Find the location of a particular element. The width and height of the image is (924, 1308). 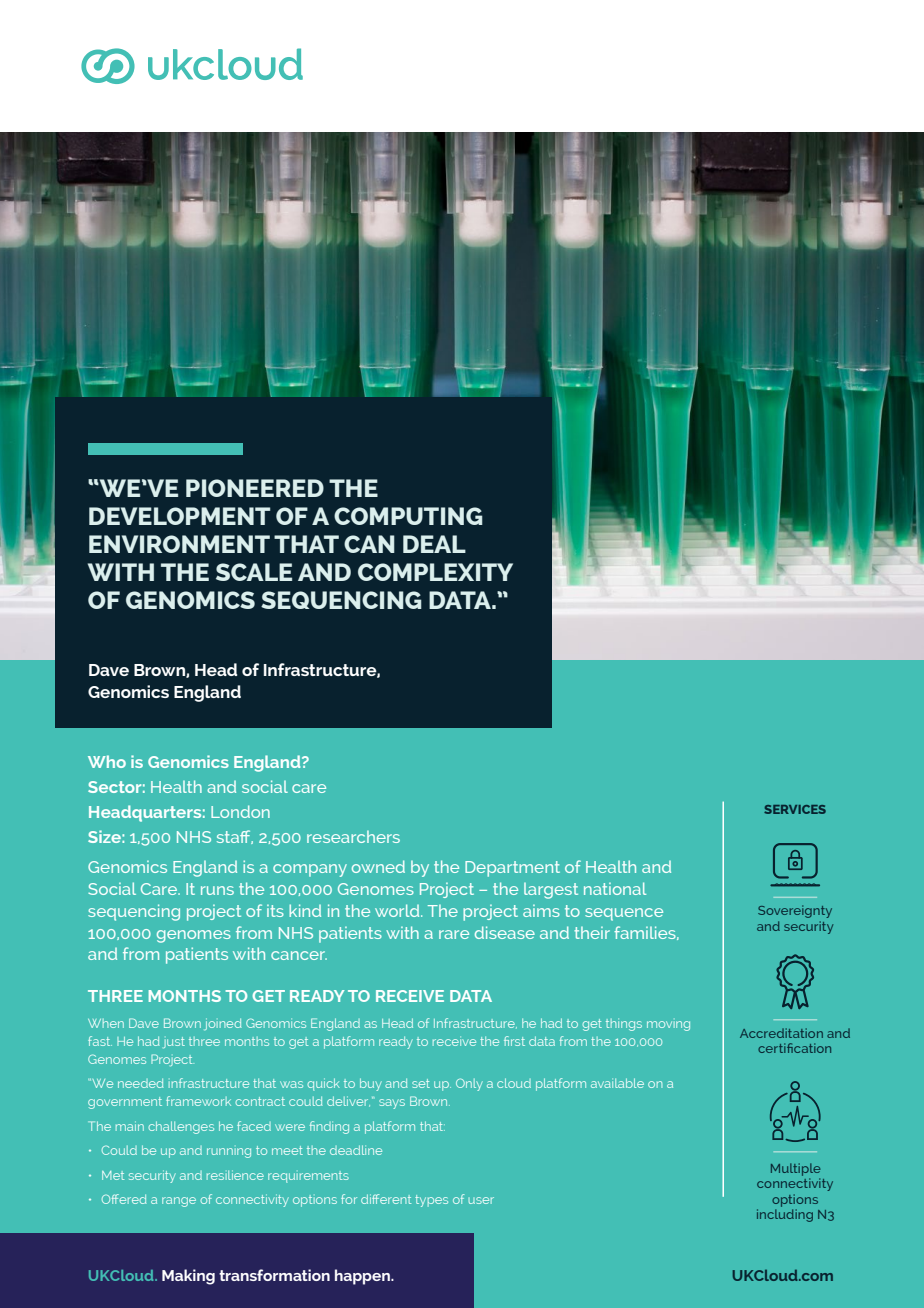

Department is located at coordinates (512, 869).
